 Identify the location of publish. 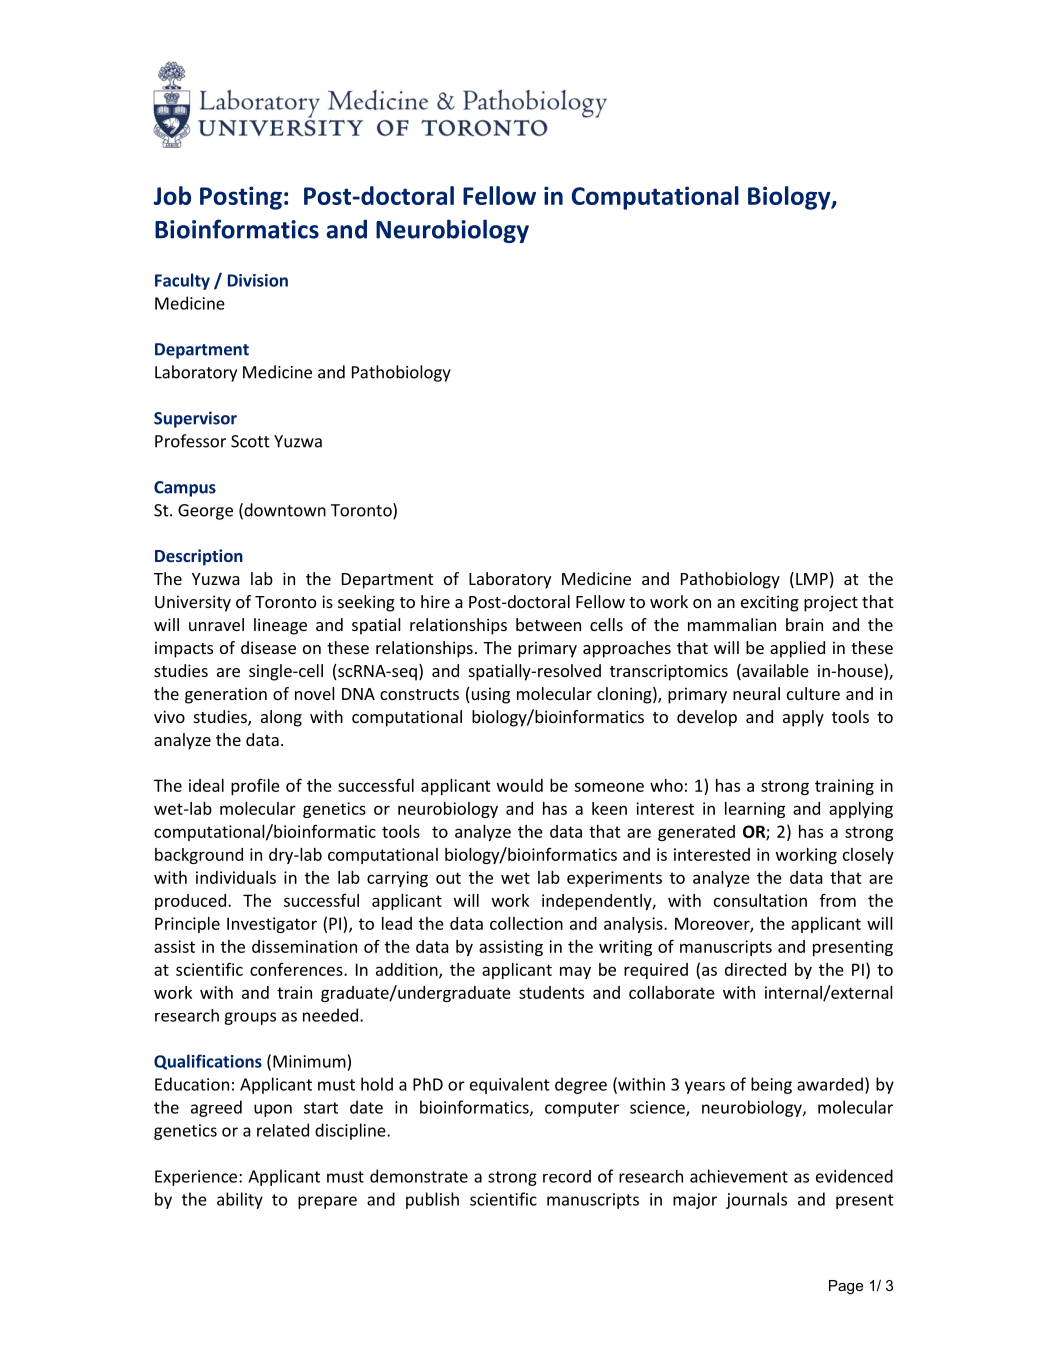
(432, 1200).
